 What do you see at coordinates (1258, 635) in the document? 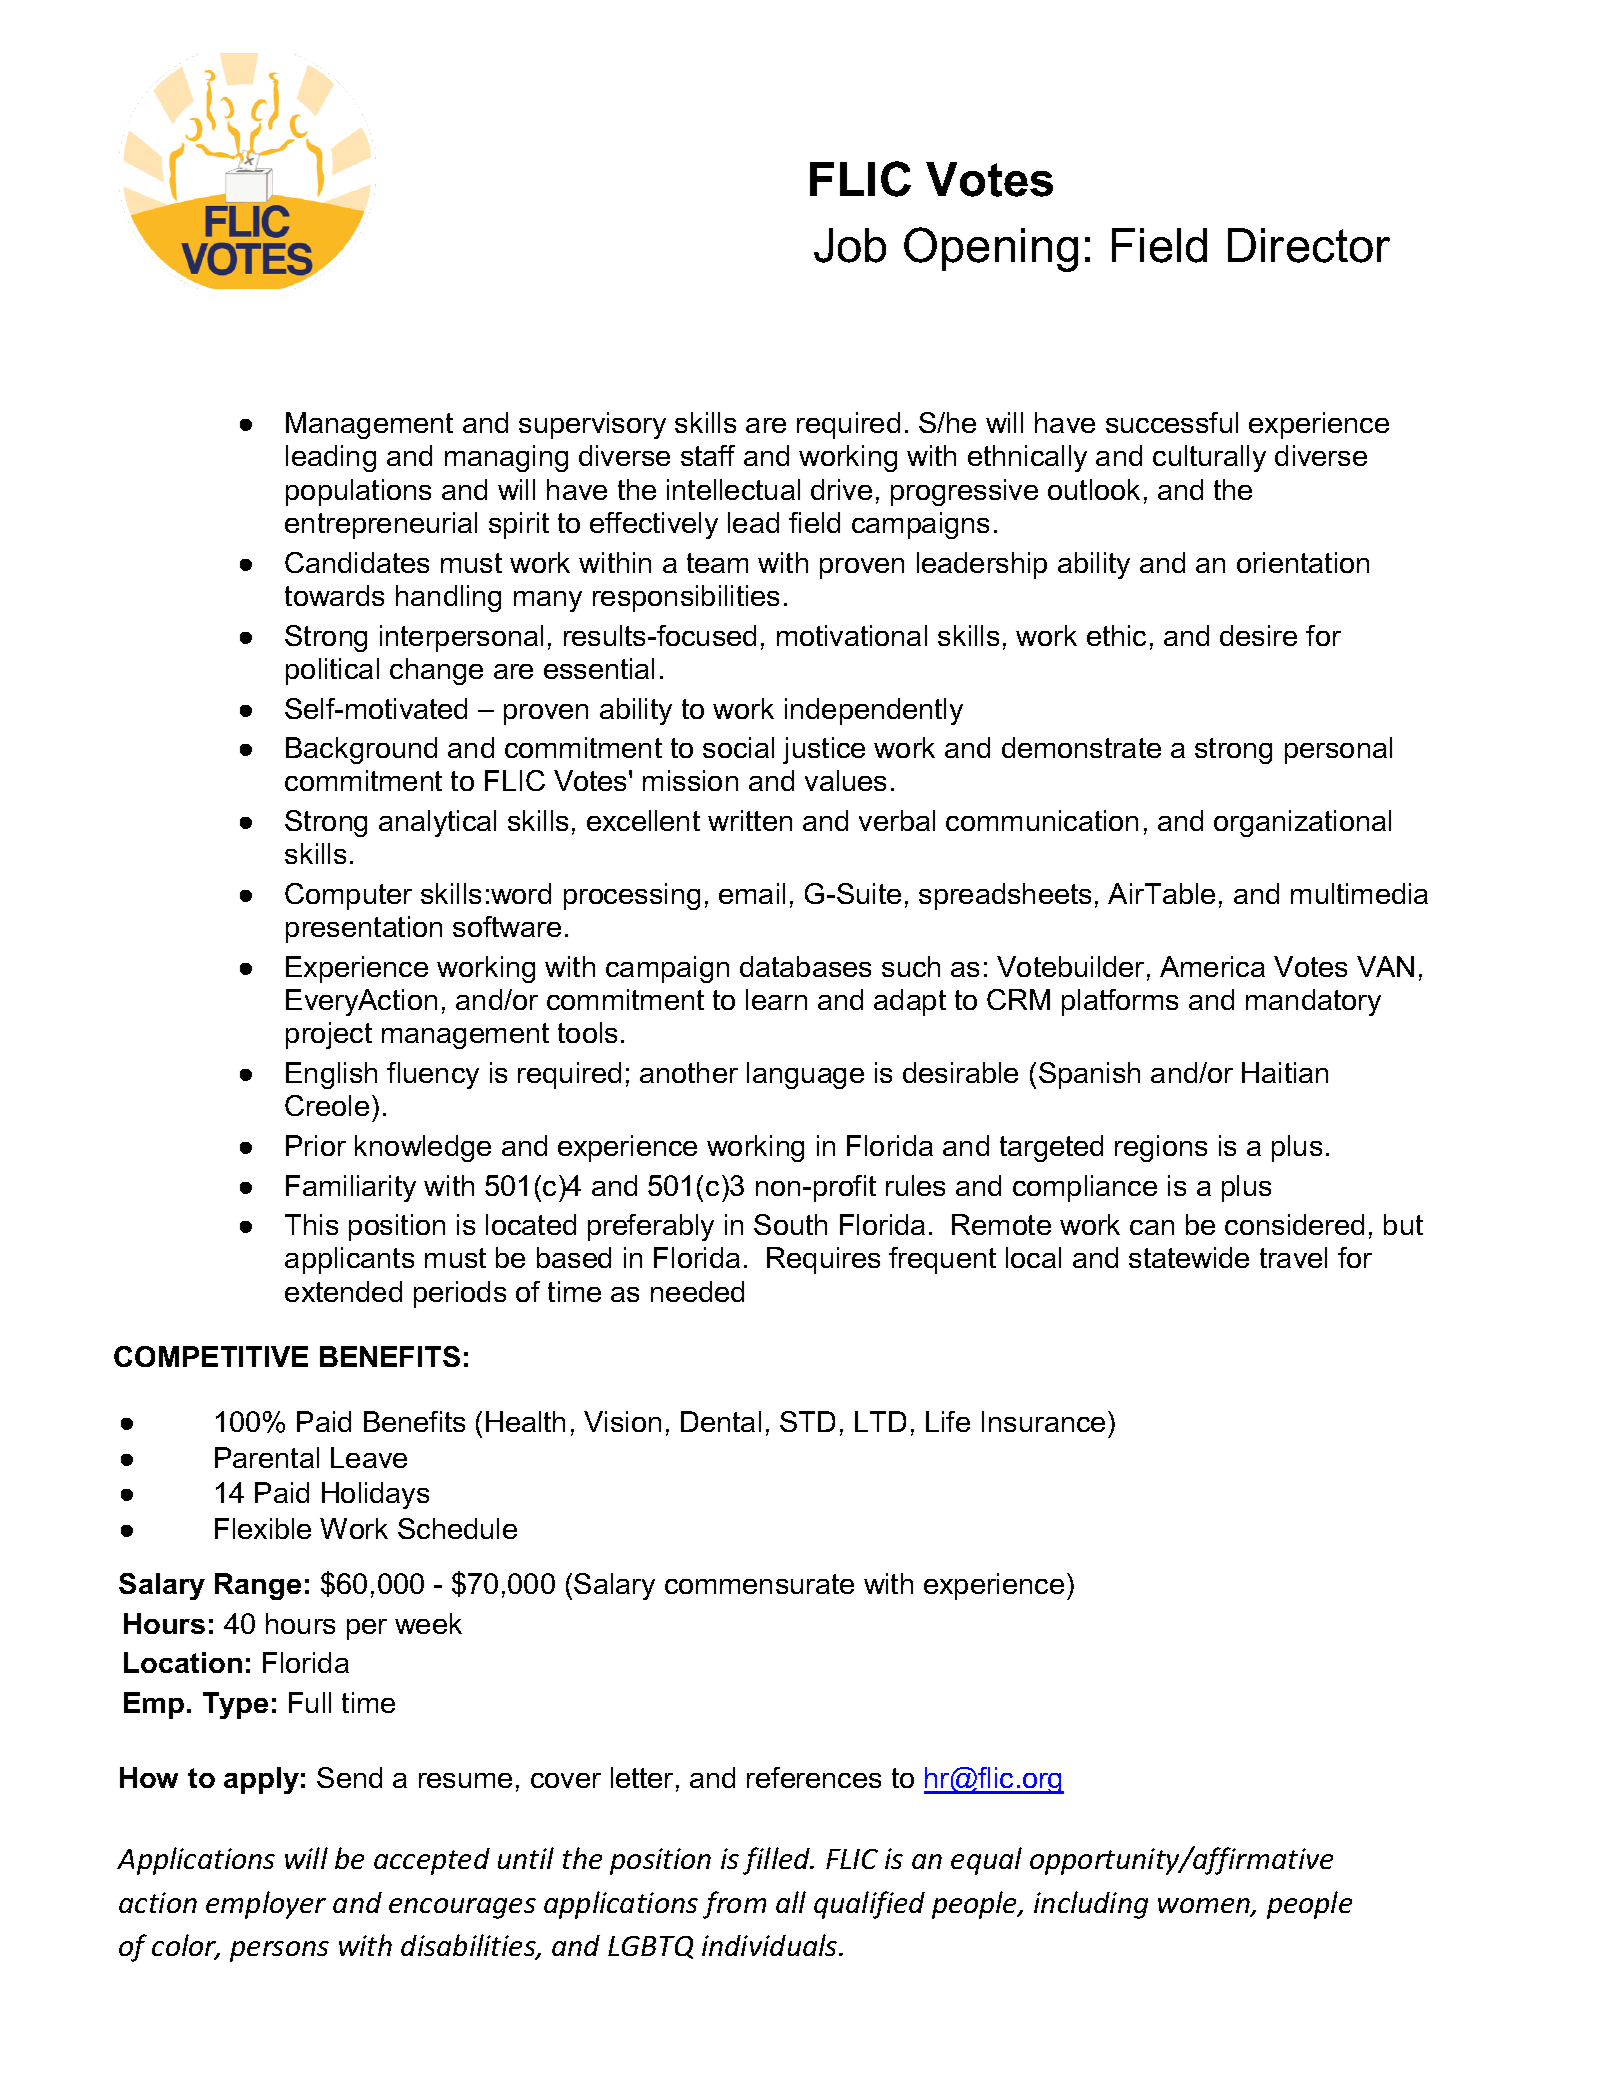
I see `desire` at bounding box center [1258, 635].
